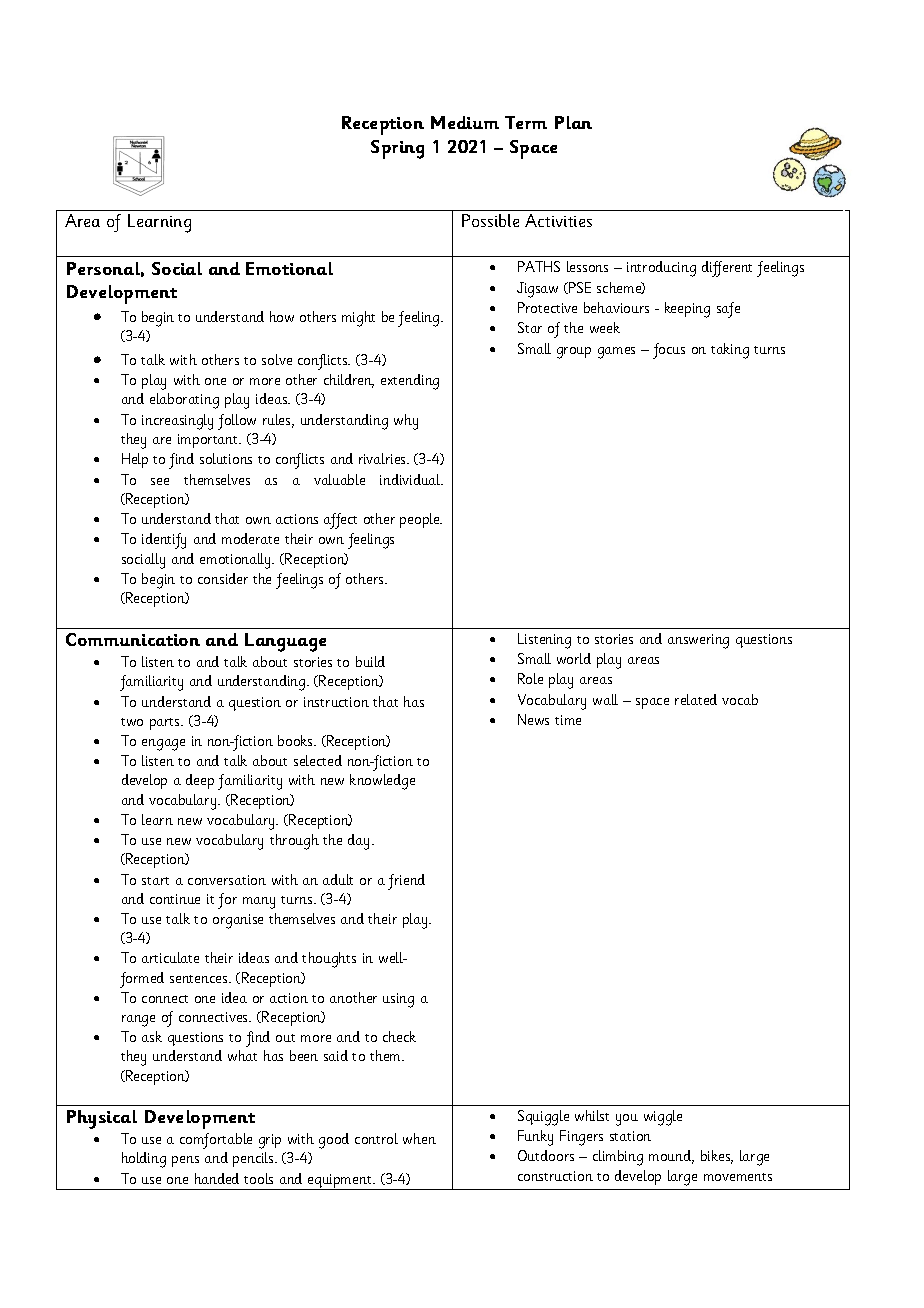  What do you see at coordinates (573, 122) in the screenshot?
I see `Plan` at bounding box center [573, 122].
